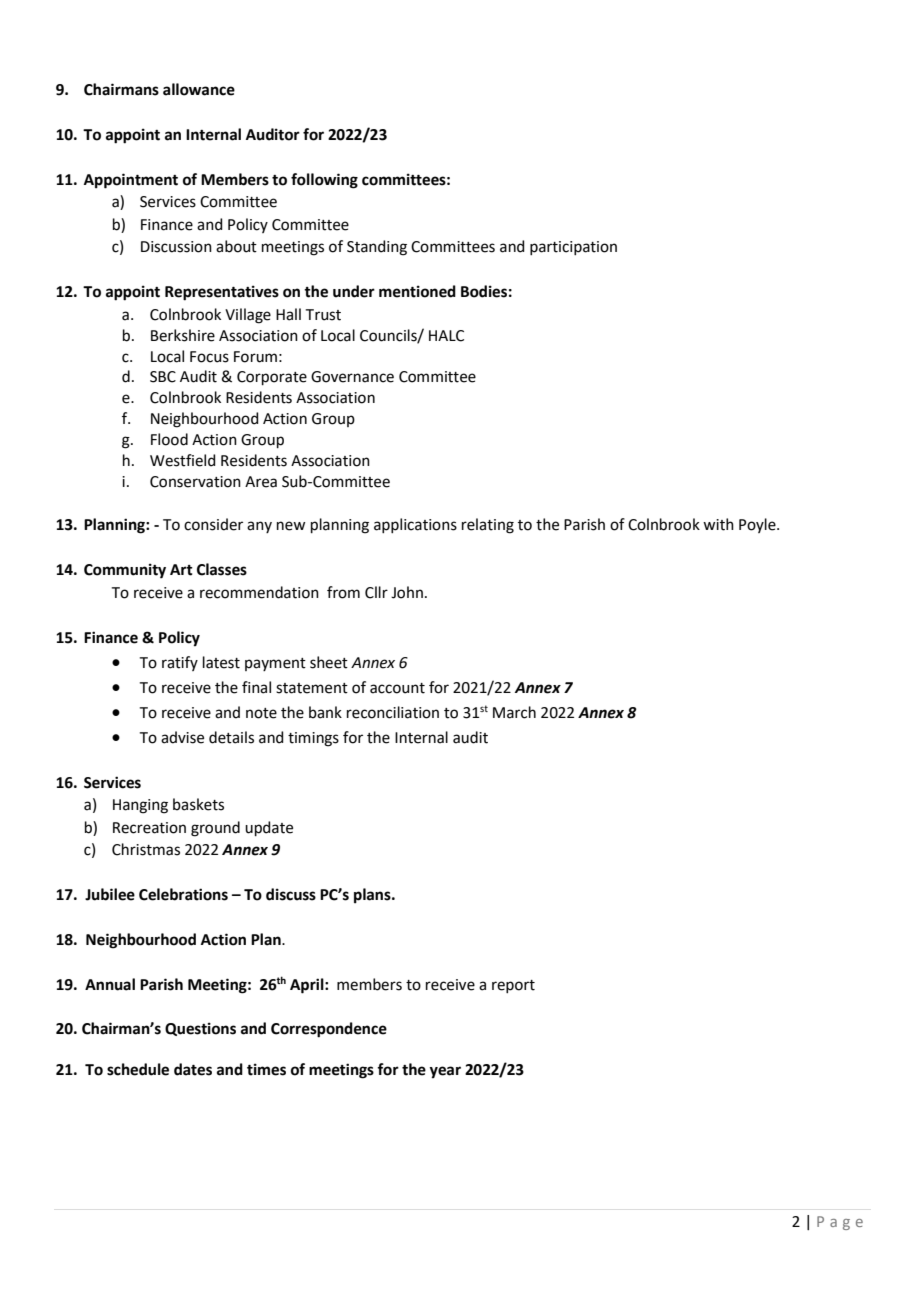  What do you see at coordinates (183, 335) in the document?
I see `Berkshire` at bounding box center [183, 335].
